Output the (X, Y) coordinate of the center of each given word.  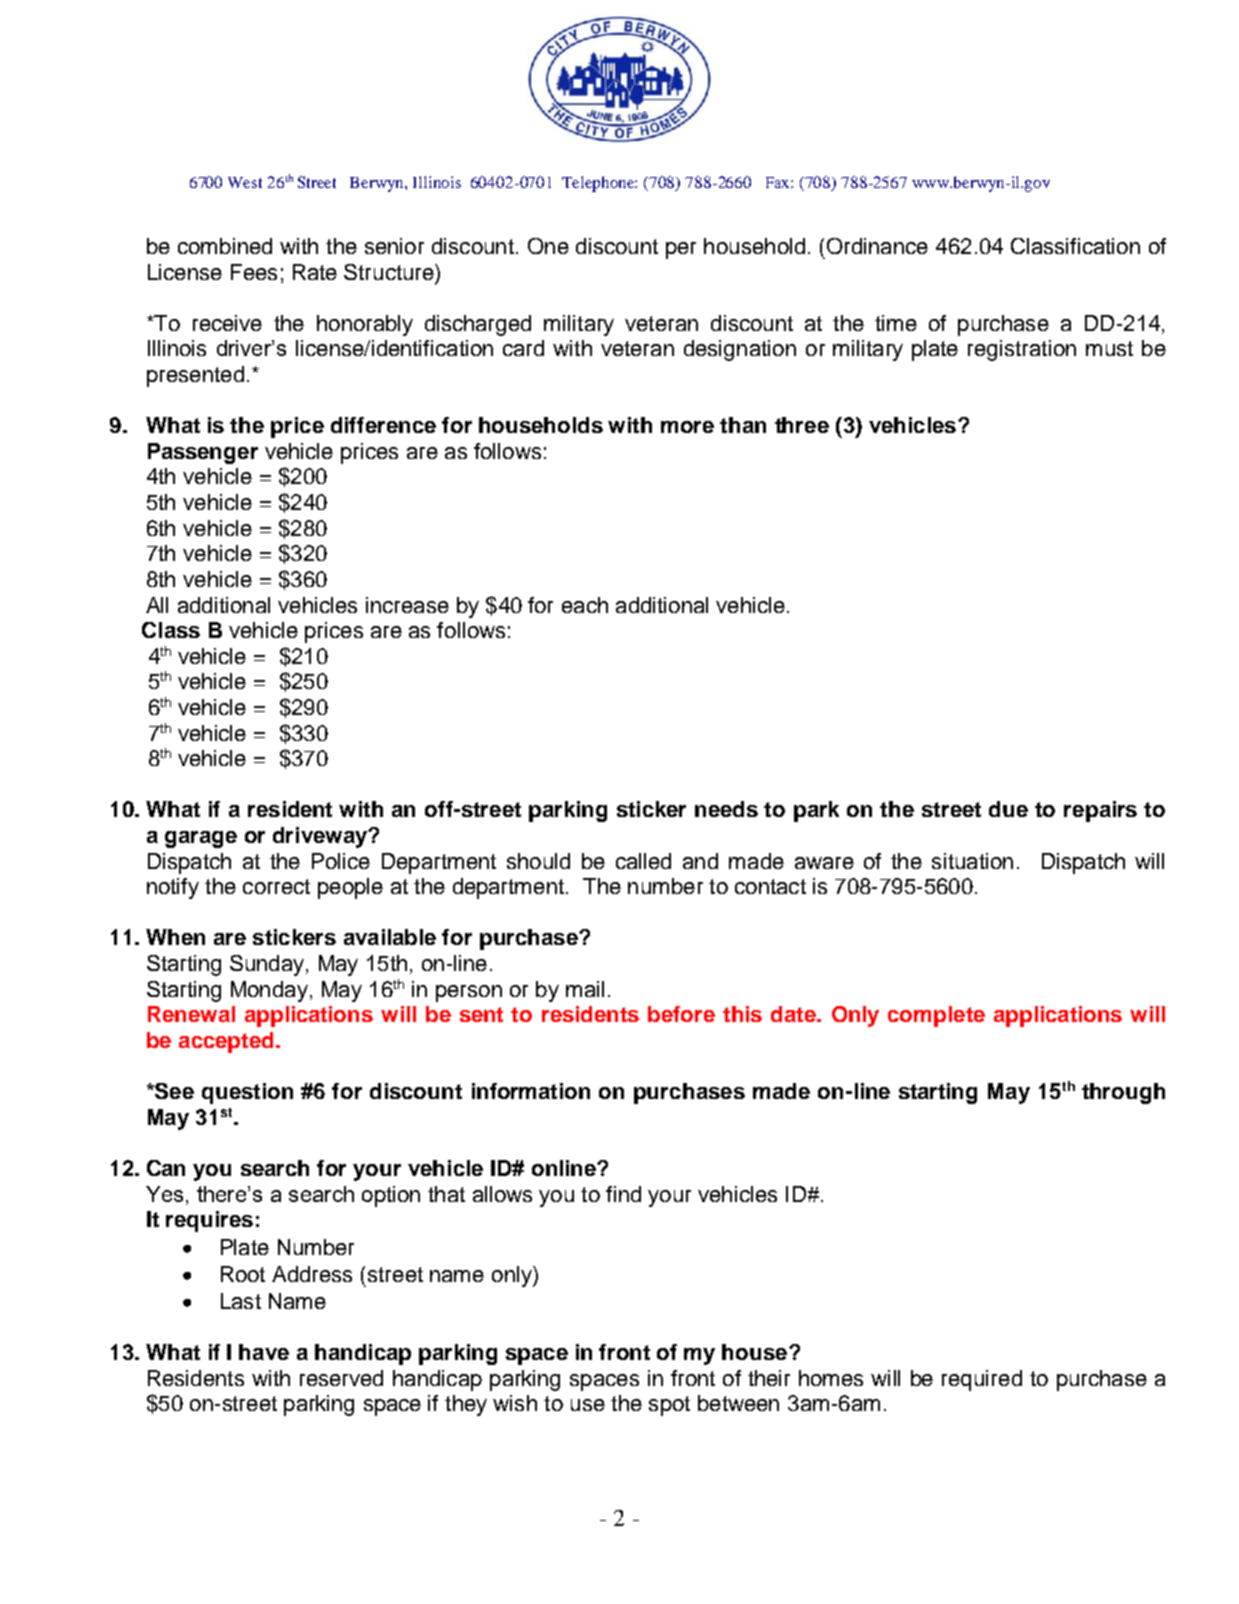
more (687, 427)
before (681, 1014)
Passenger (203, 453)
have (264, 1352)
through (1123, 1093)
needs (726, 809)
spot (669, 1406)
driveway (321, 837)
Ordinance (877, 246)
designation (740, 350)
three (802, 425)
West (245, 182)
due (1008, 809)
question (247, 1093)
